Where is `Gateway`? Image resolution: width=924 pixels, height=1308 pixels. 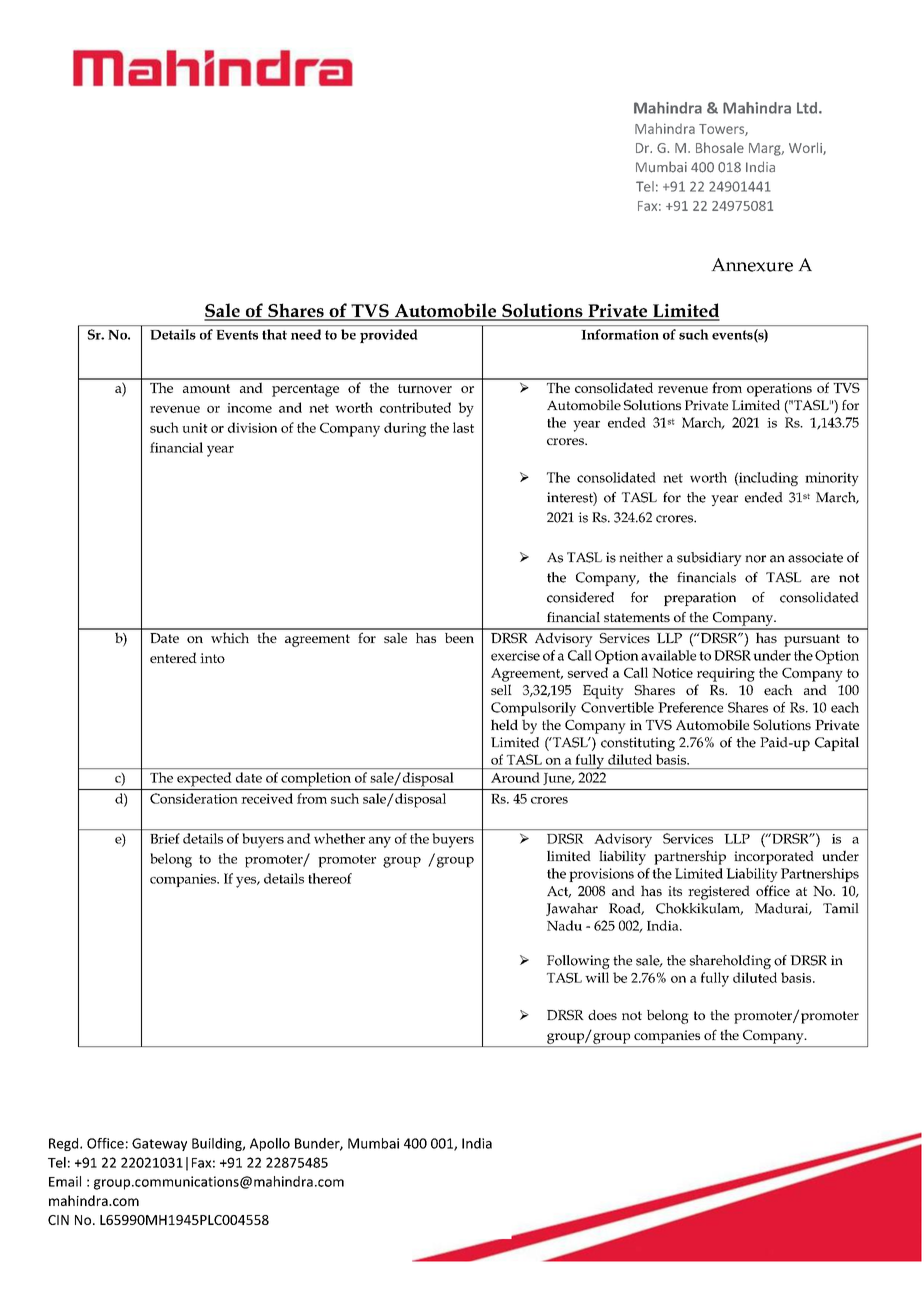
Gateway is located at coordinates (159, 1144).
